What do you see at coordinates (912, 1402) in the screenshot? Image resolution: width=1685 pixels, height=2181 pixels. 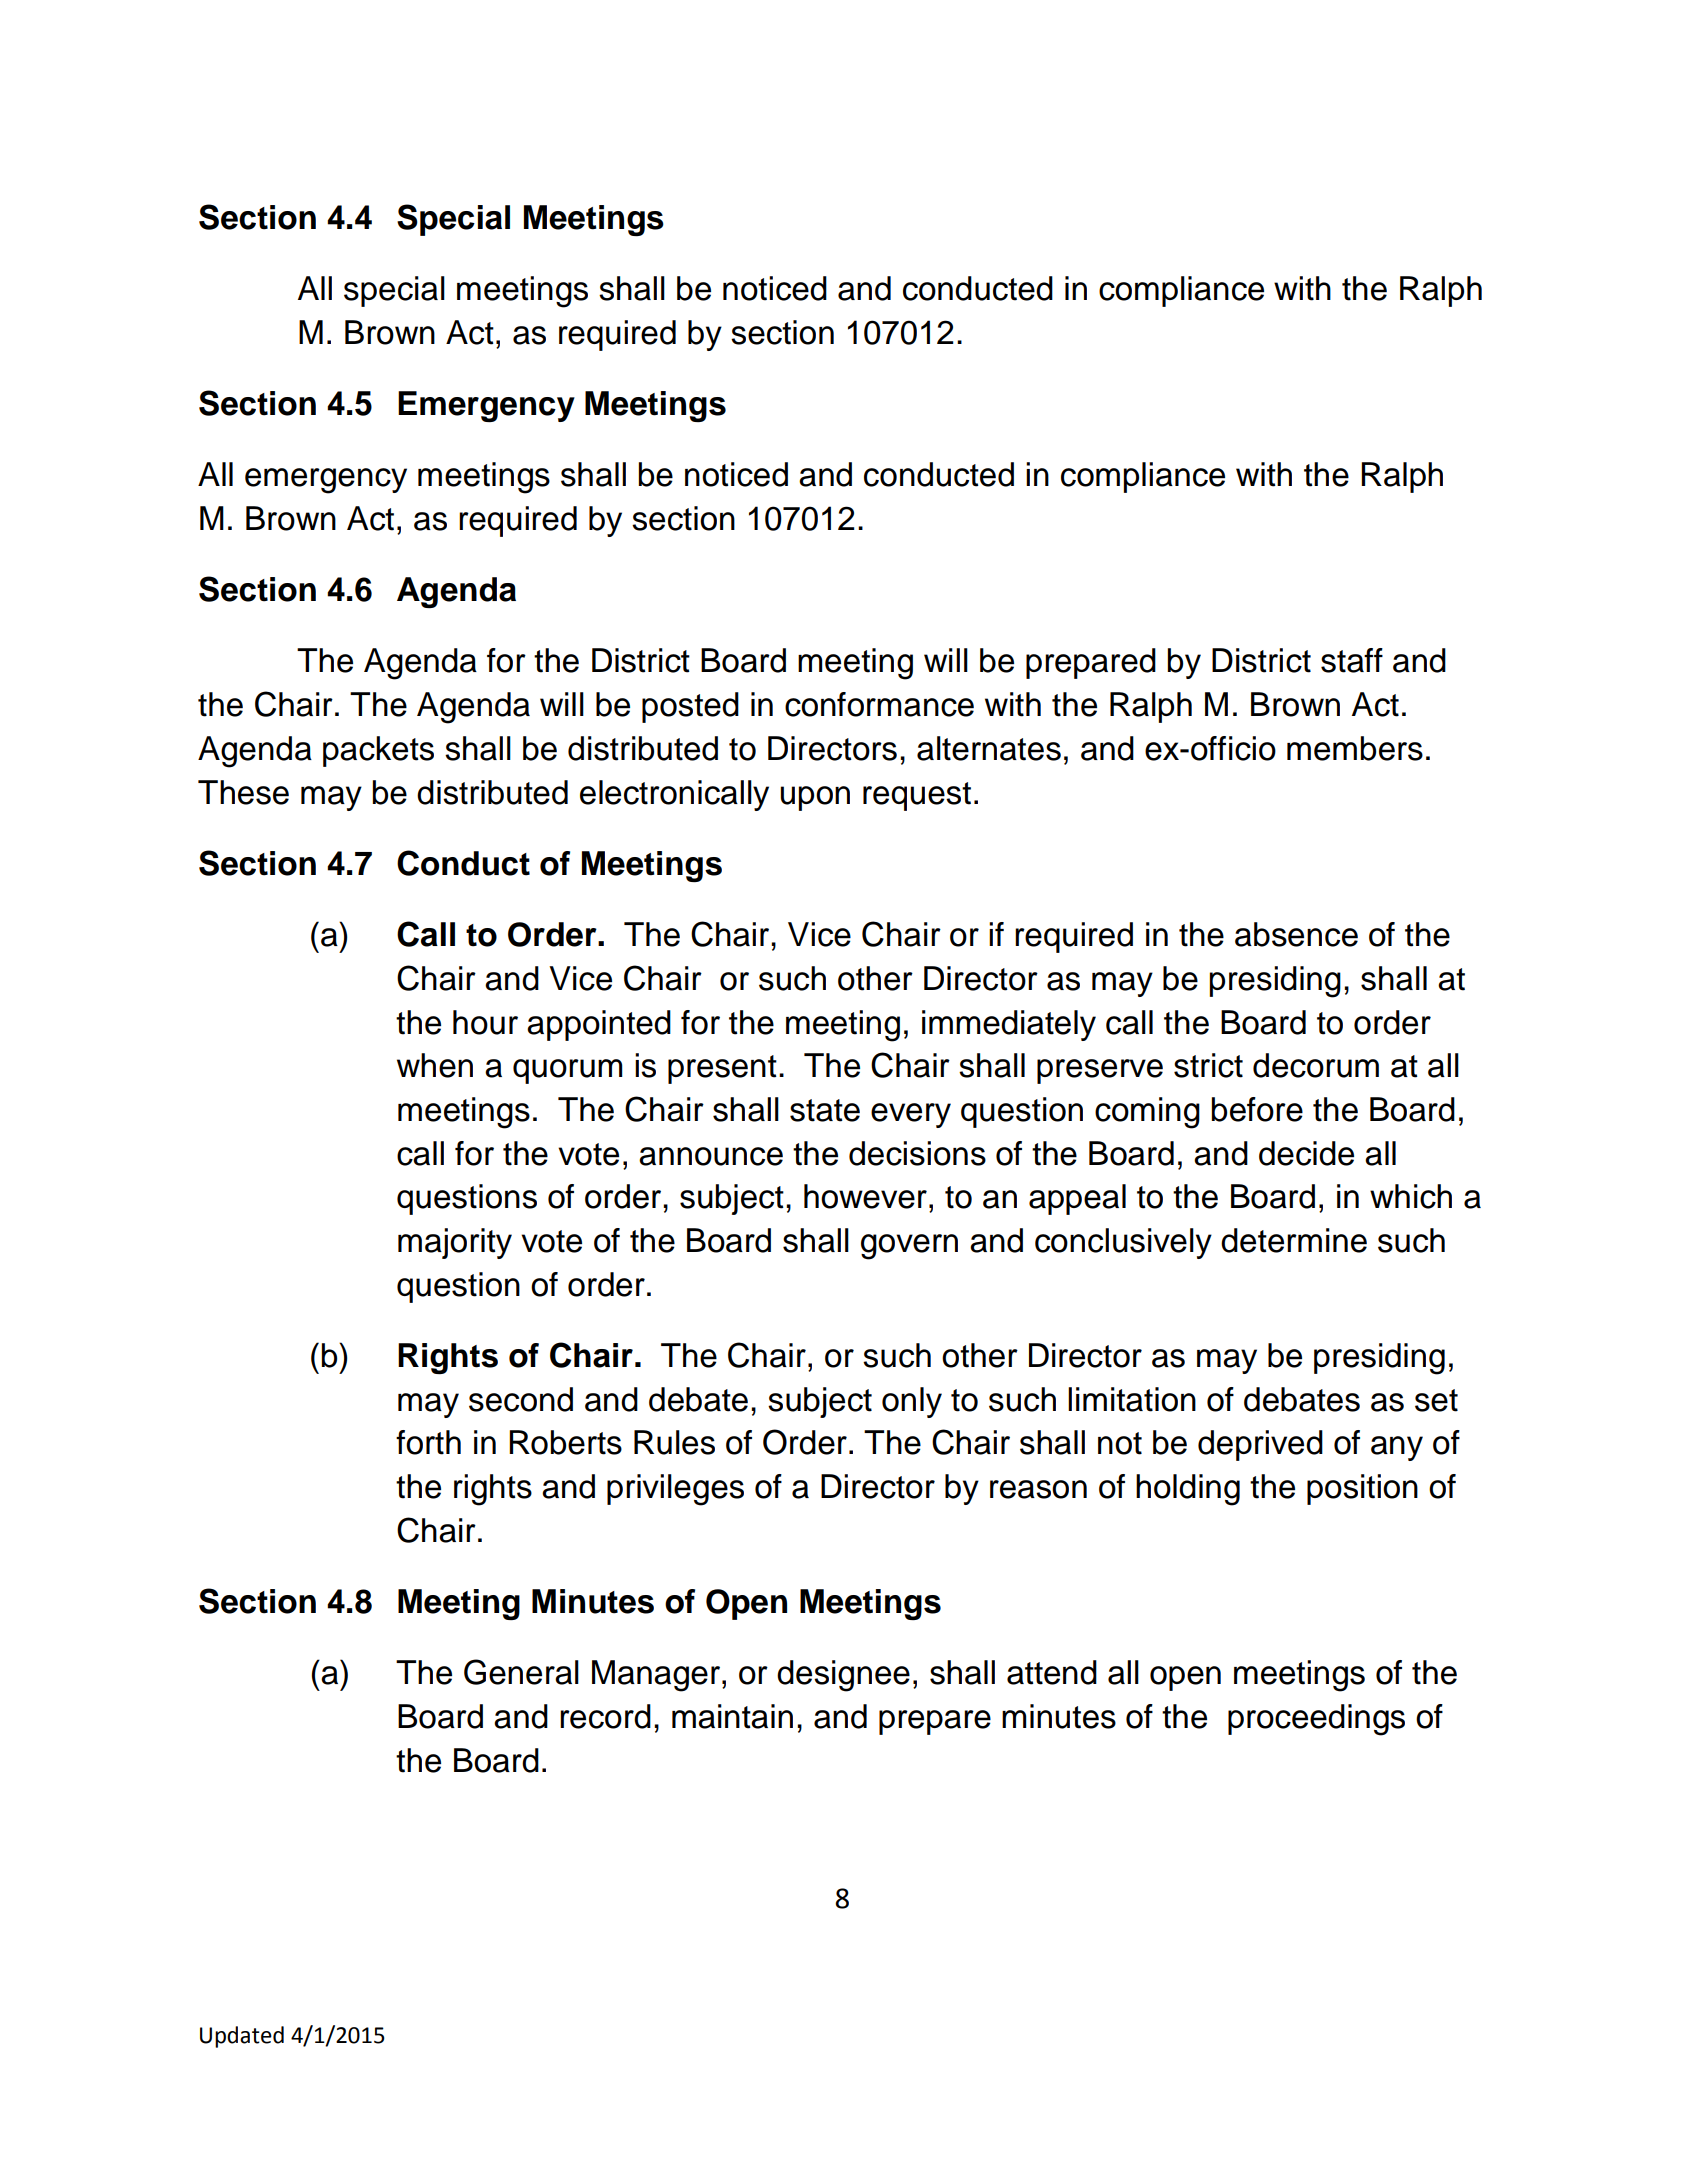 I see `only` at bounding box center [912, 1402].
